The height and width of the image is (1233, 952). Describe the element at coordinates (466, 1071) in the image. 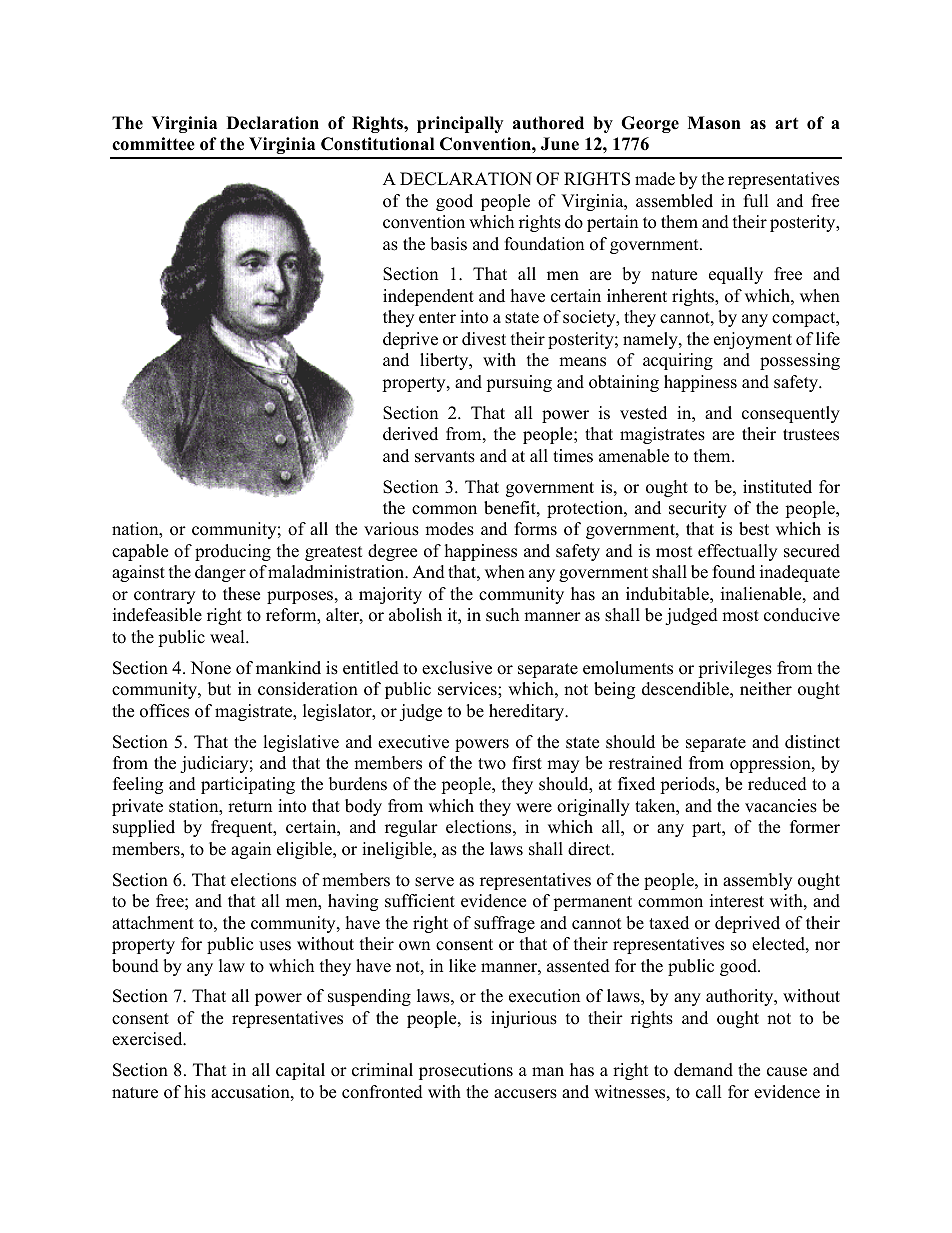

I see `prosecutions` at that location.
